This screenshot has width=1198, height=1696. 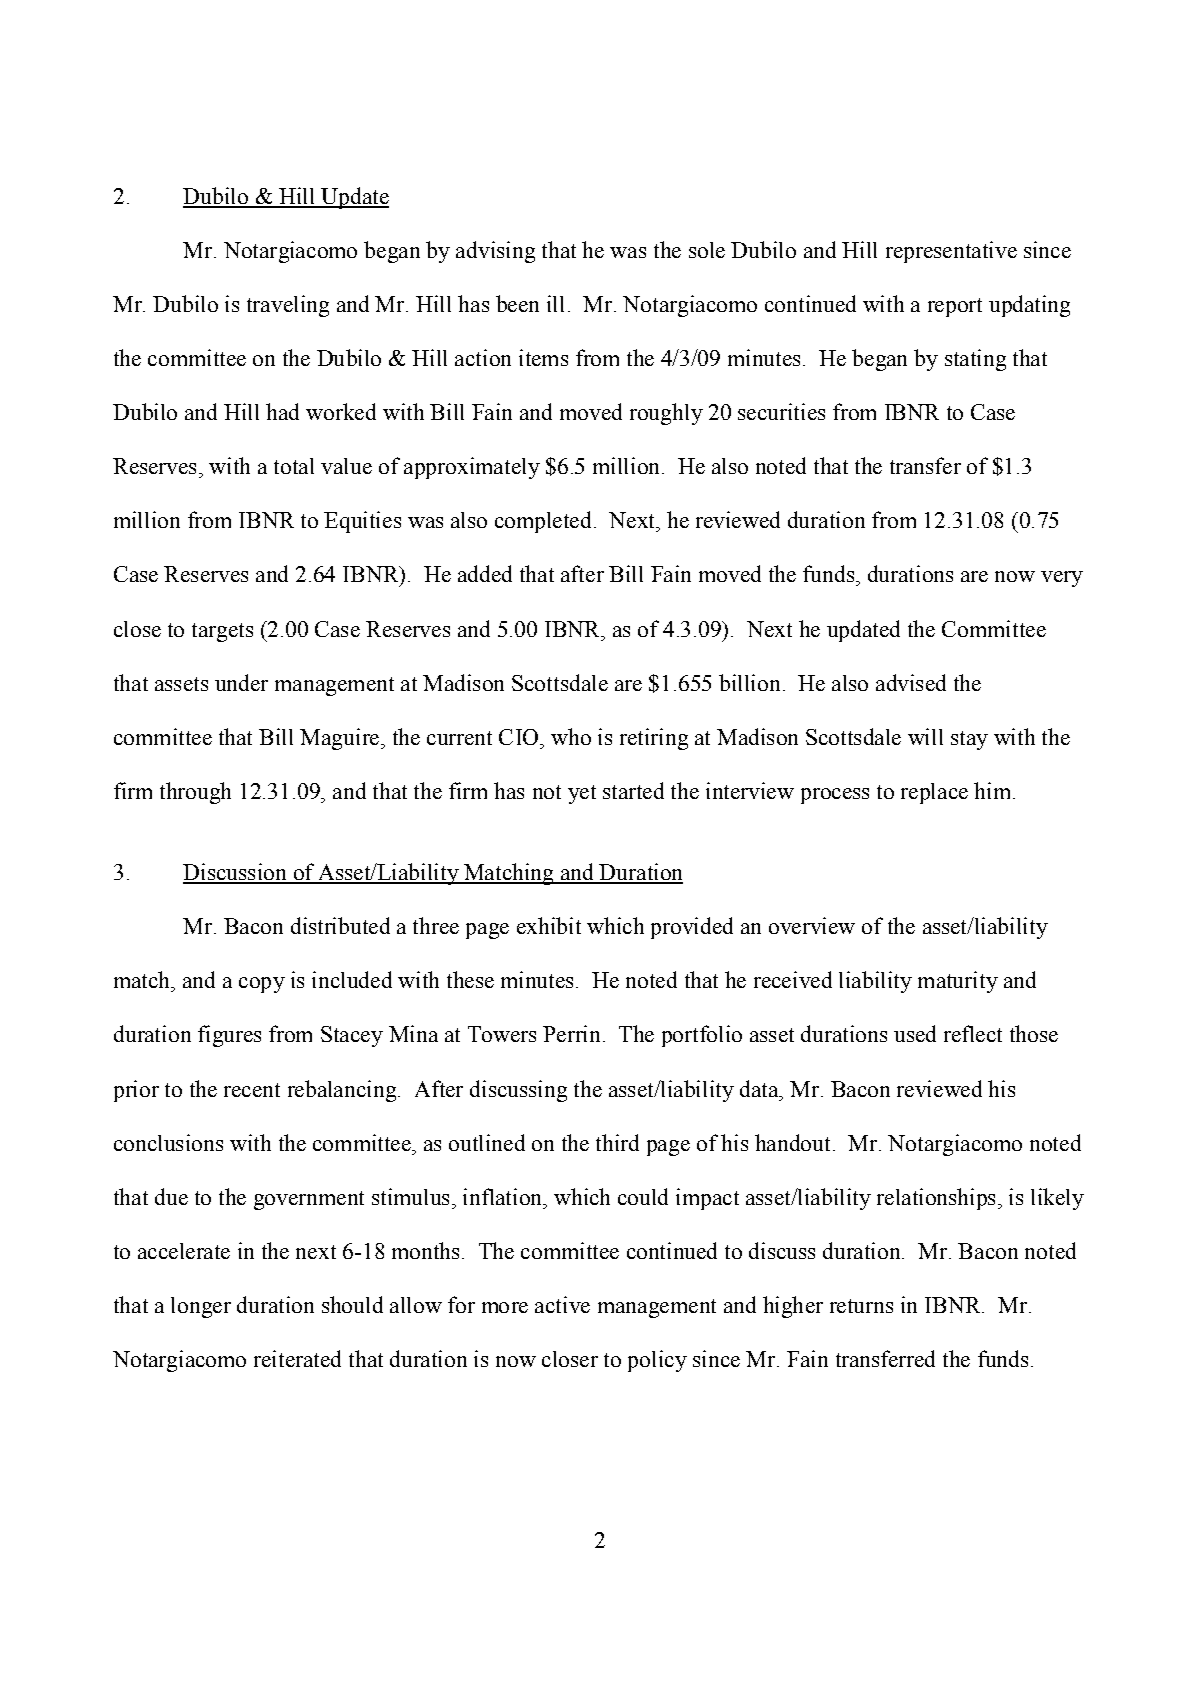 I want to click on added, so click(x=485, y=573).
